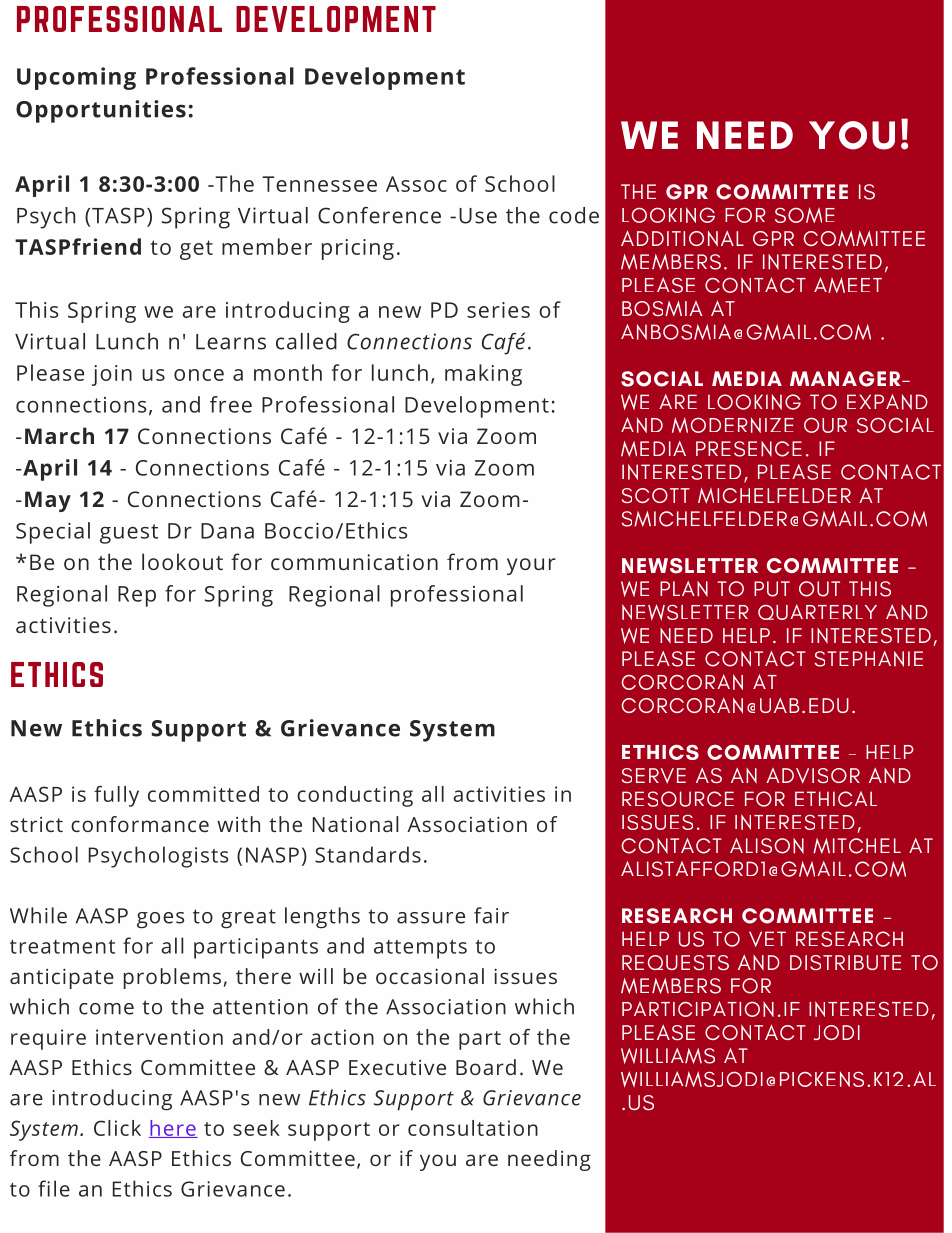 The image size is (952, 1233). What do you see at coordinates (101, 111) in the image?
I see `Opportunities` at bounding box center [101, 111].
